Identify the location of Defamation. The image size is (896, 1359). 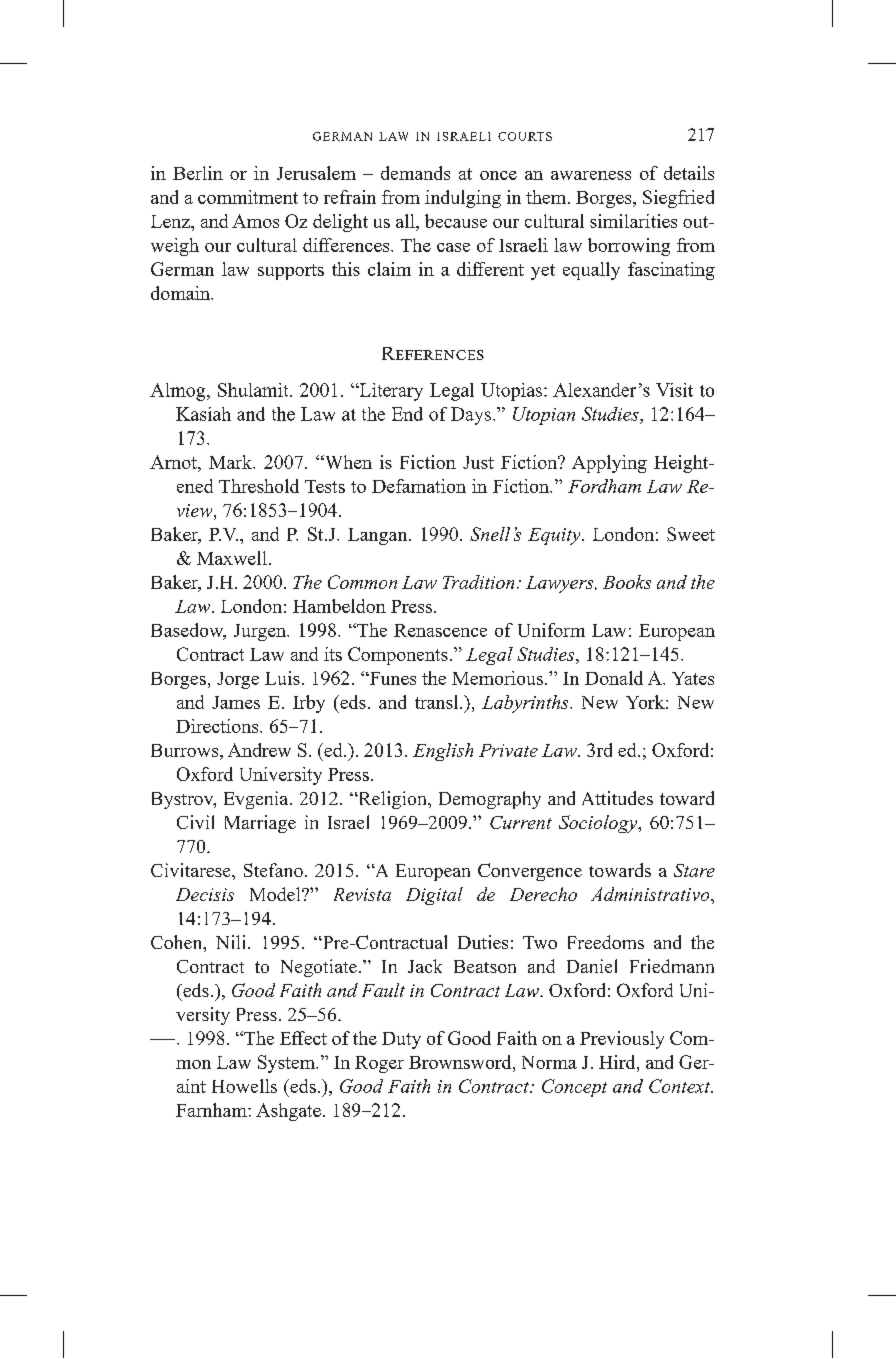
(419, 486).
